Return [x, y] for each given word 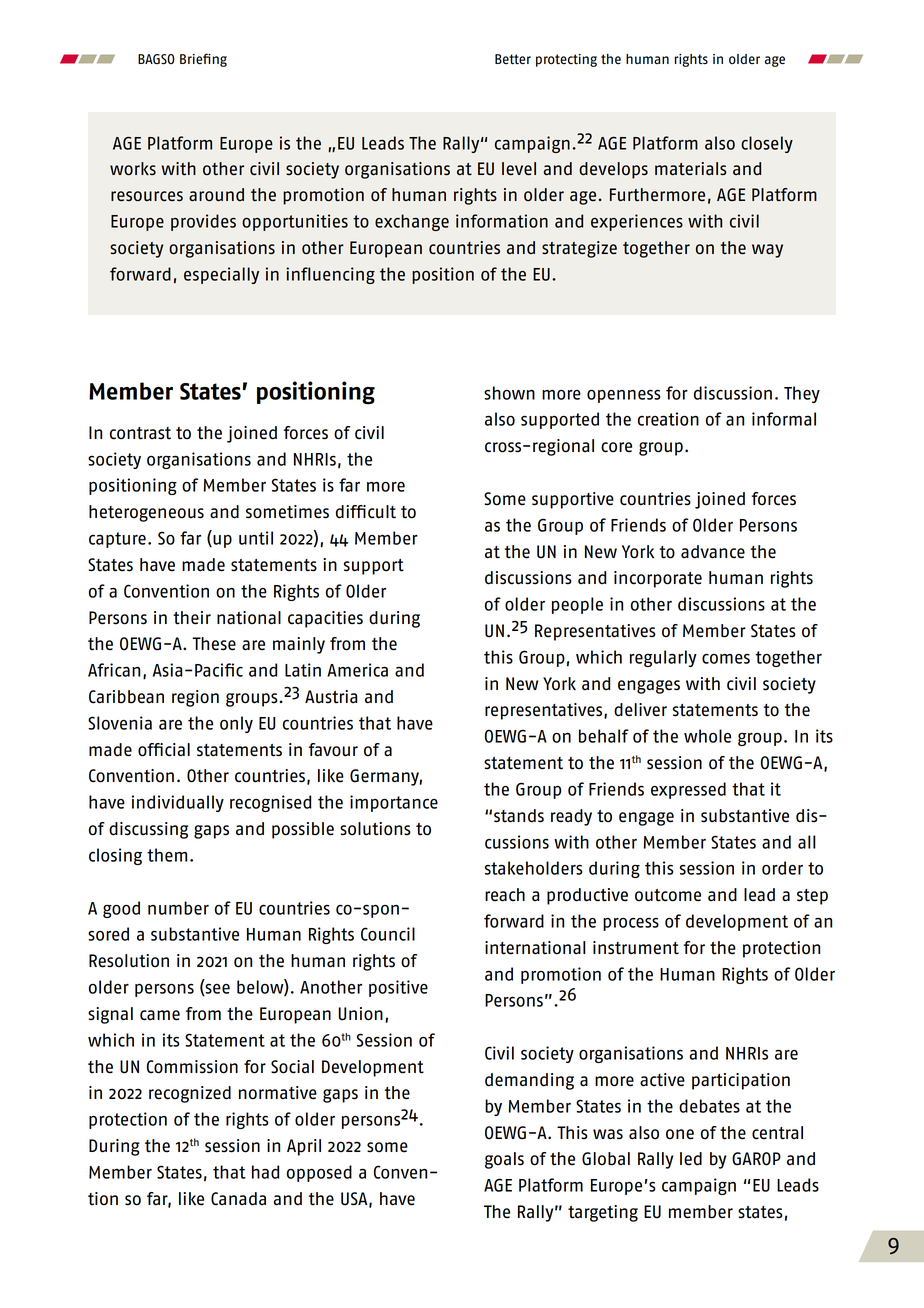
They [802, 394]
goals [504, 1160]
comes [726, 659]
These [214, 644]
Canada [238, 1199]
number [178, 908]
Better [513, 59]
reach [505, 895]
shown [509, 393]
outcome [668, 895]
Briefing [203, 60]
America [357, 670]
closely [767, 144]
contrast [140, 433]
